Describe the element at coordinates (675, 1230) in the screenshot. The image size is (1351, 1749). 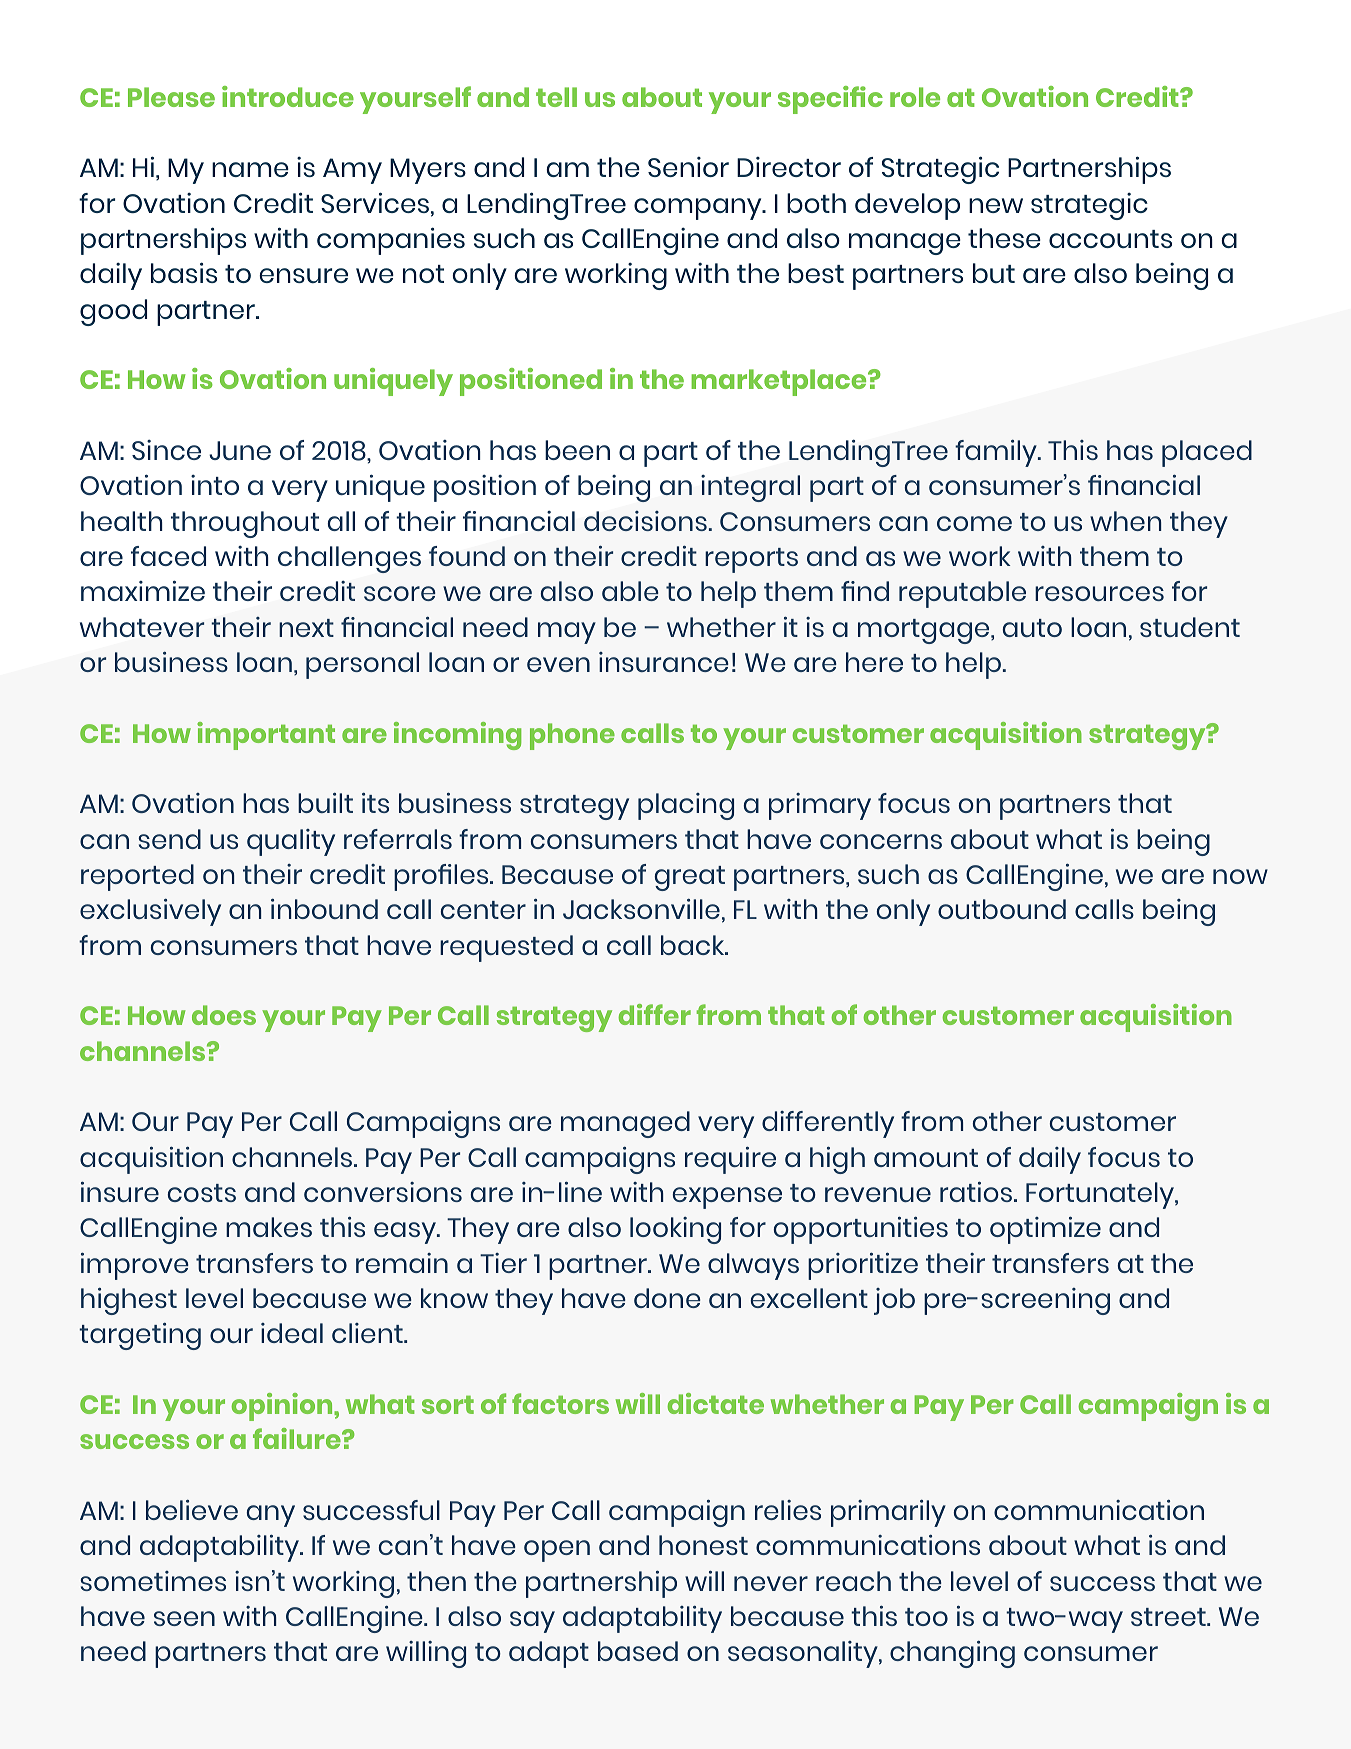
I see `looking` at that location.
